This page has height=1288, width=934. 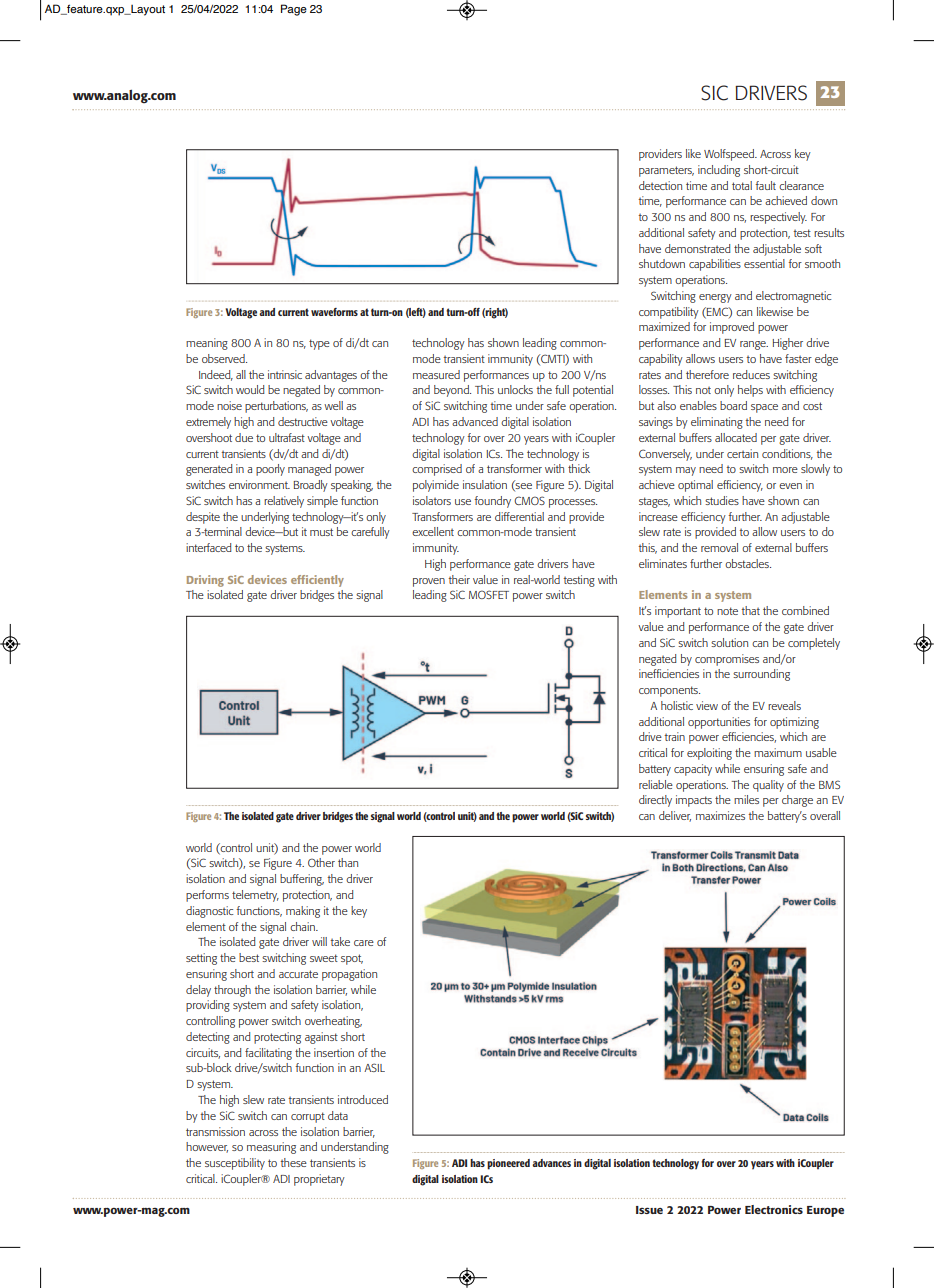 What do you see at coordinates (294, 10) in the page?
I see `Page` at bounding box center [294, 10].
